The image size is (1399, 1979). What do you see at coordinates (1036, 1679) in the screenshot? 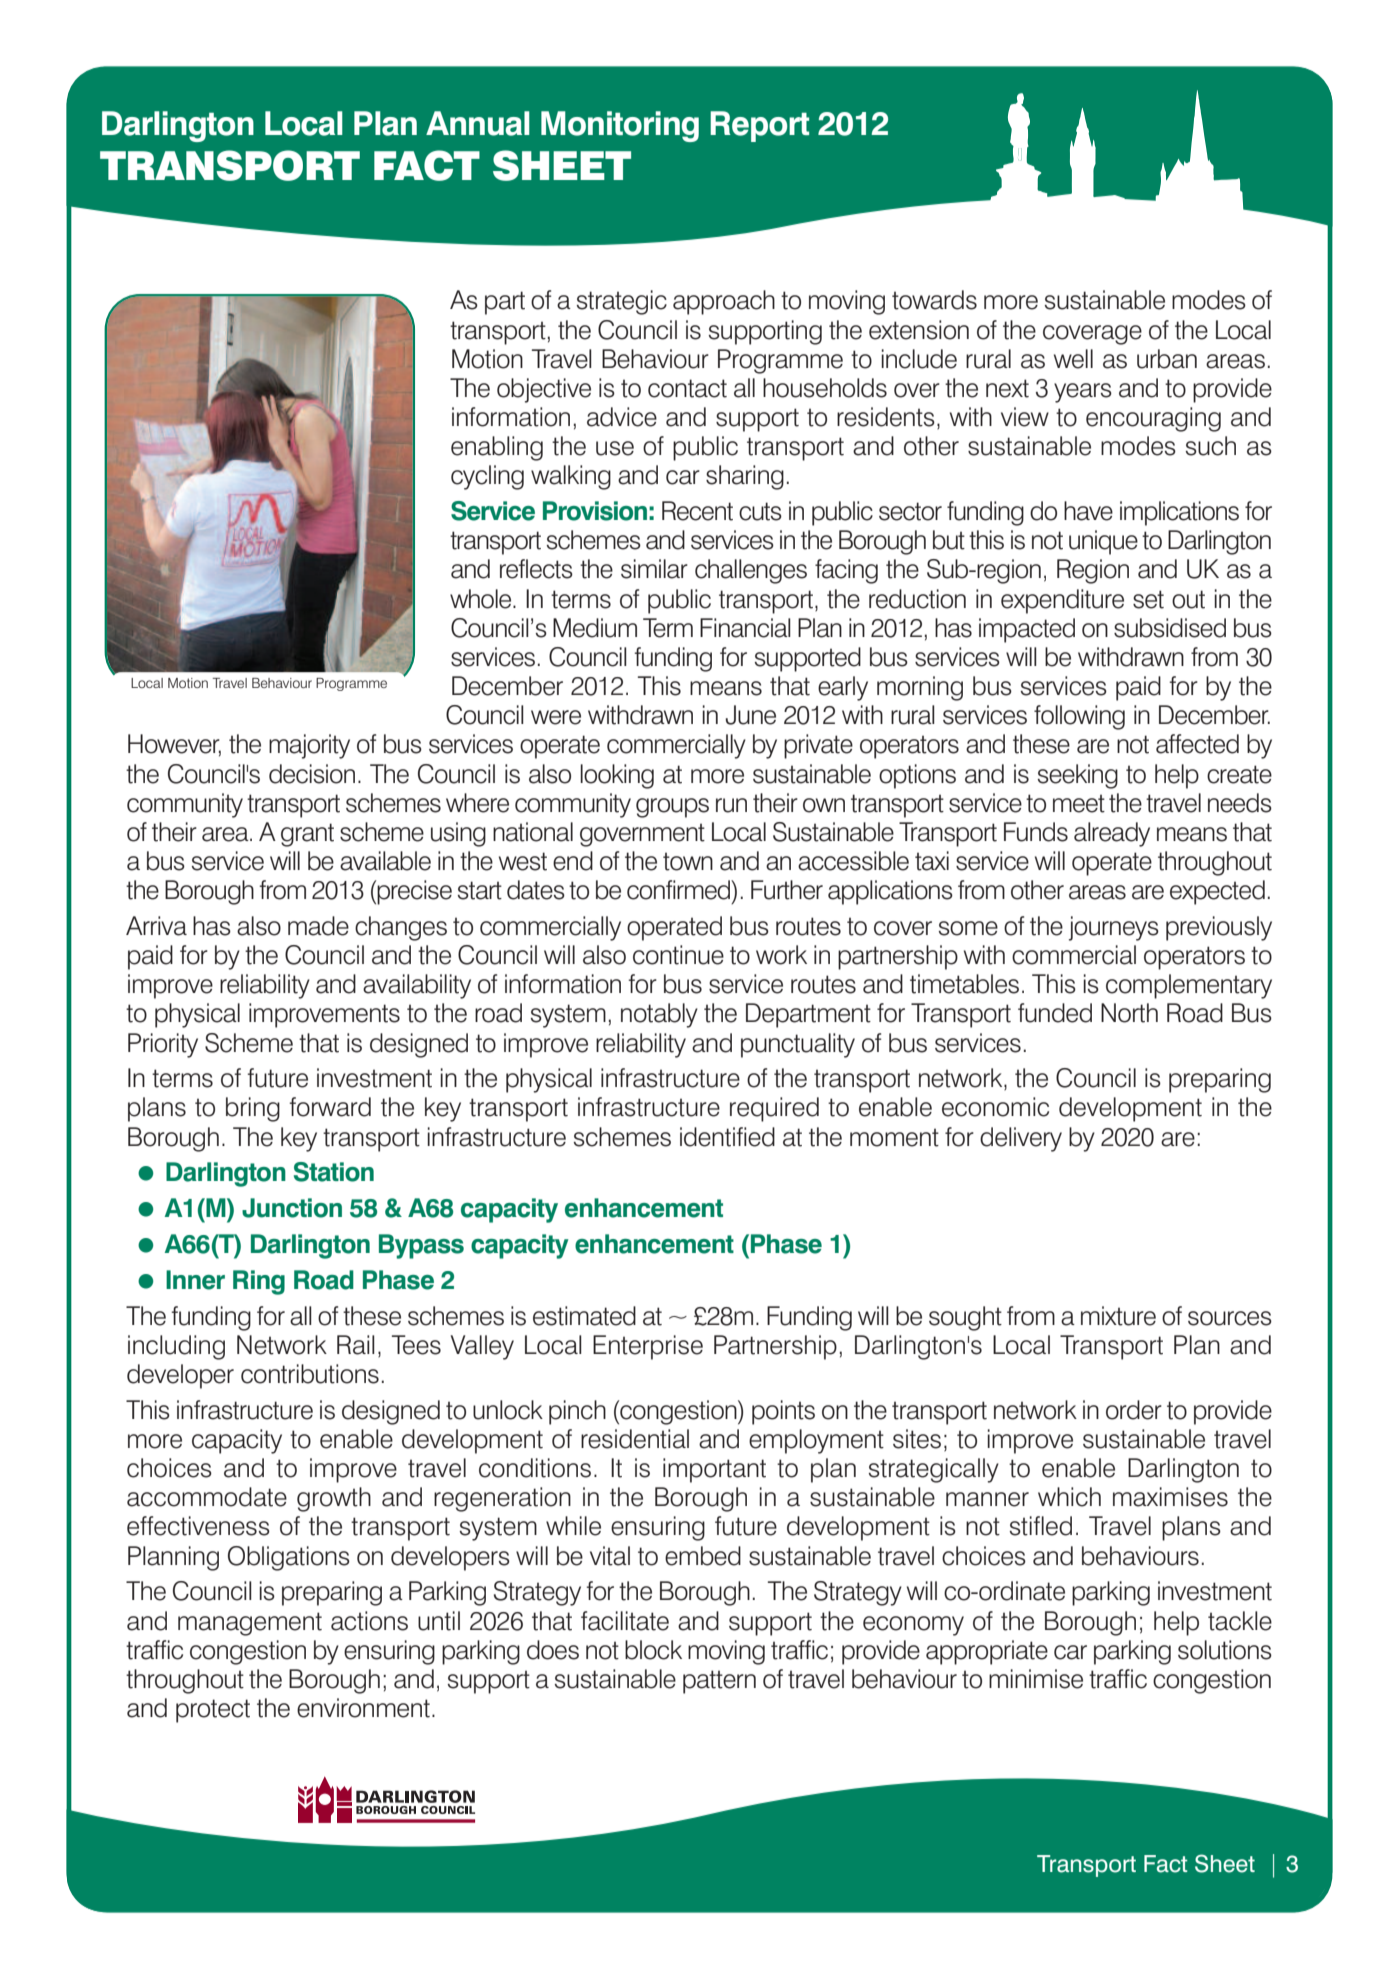
I see `minimise` at bounding box center [1036, 1679].
